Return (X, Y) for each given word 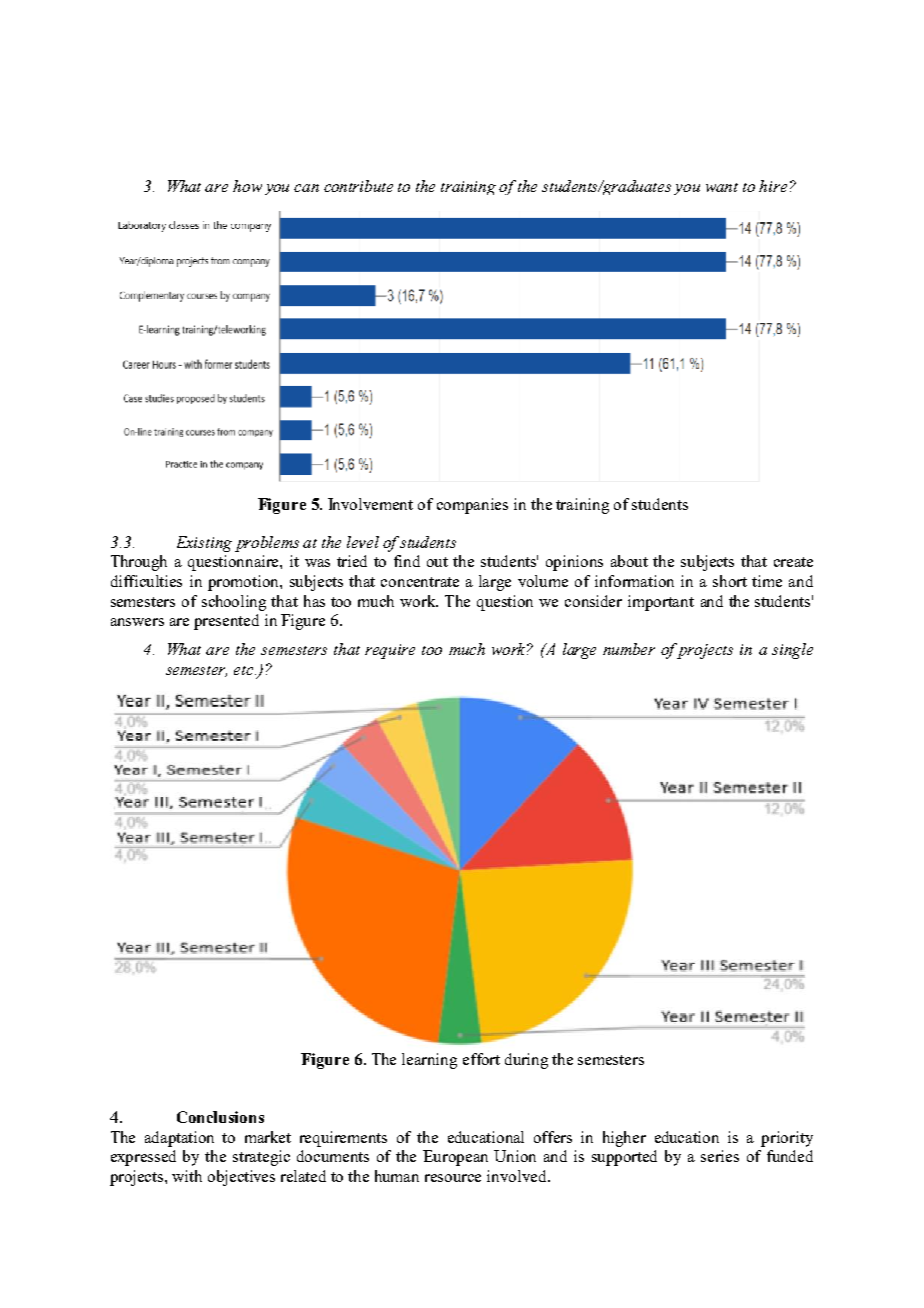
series (720, 1156)
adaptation (179, 1139)
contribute (358, 186)
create (793, 562)
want (722, 187)
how (247, 186)
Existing (204, 544)
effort (481, 1059)
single (792, 651)
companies (472, 506)
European (455, 1158)
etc (245, 670)
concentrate (420, 582)
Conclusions (220, 1117)
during (526, 1061)
